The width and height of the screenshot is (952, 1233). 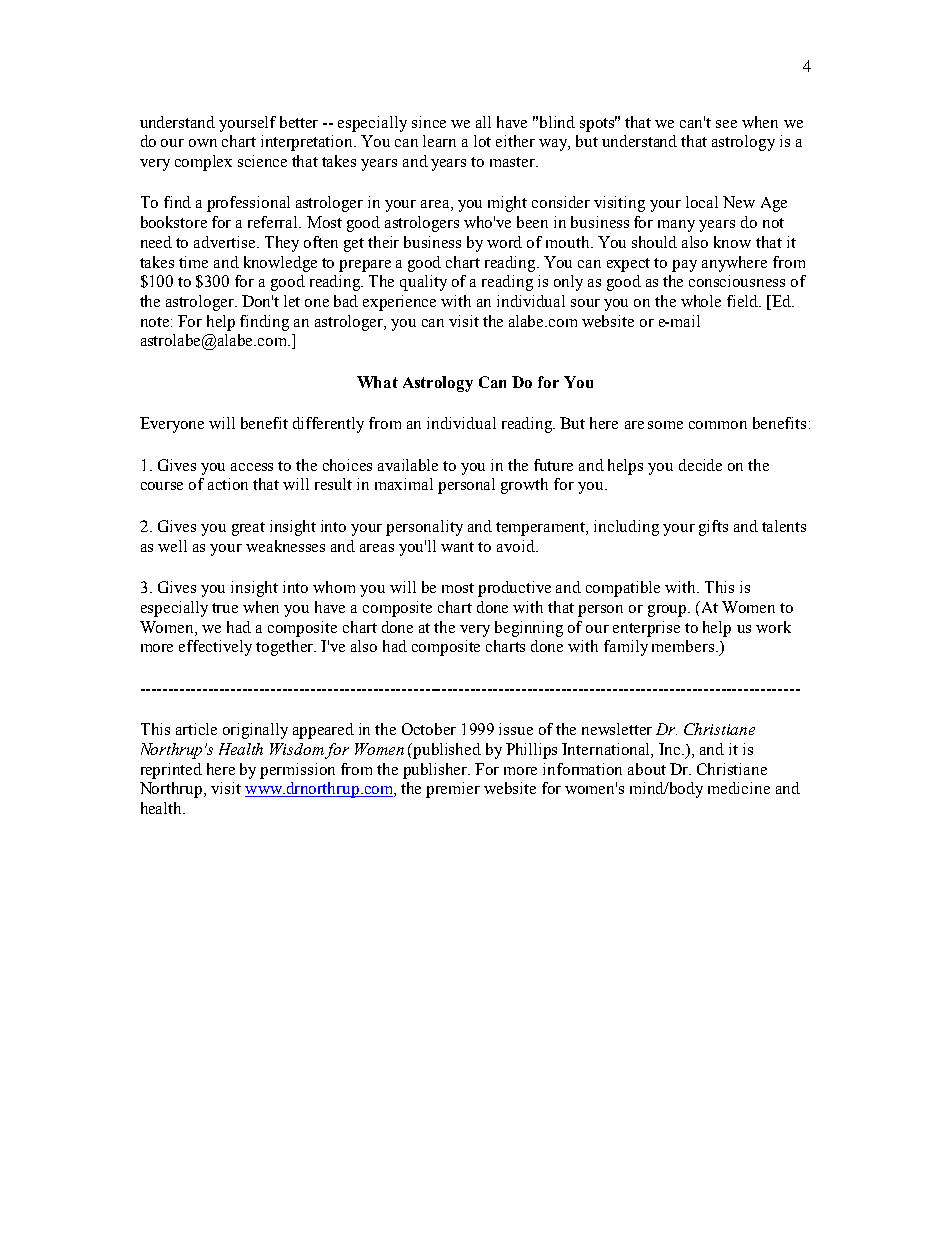 What do you see at coordinates (252, 467) in the screenshot?
I see `access` at bounding box center [252, 467].
